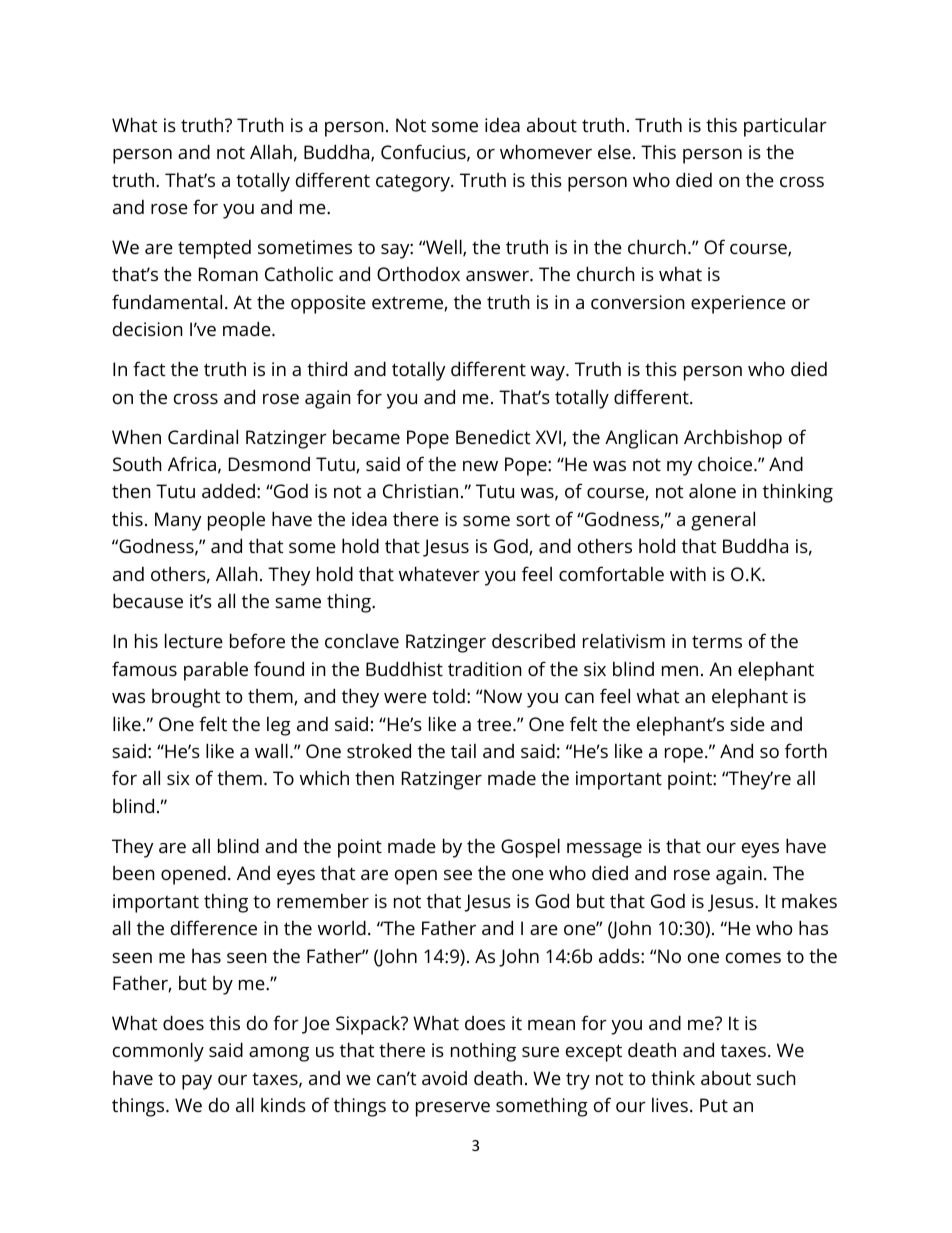 The image size is (952, 1233). Describe the element at coordinates (785, 127) in the screenshot. I see `particular` at that location.
